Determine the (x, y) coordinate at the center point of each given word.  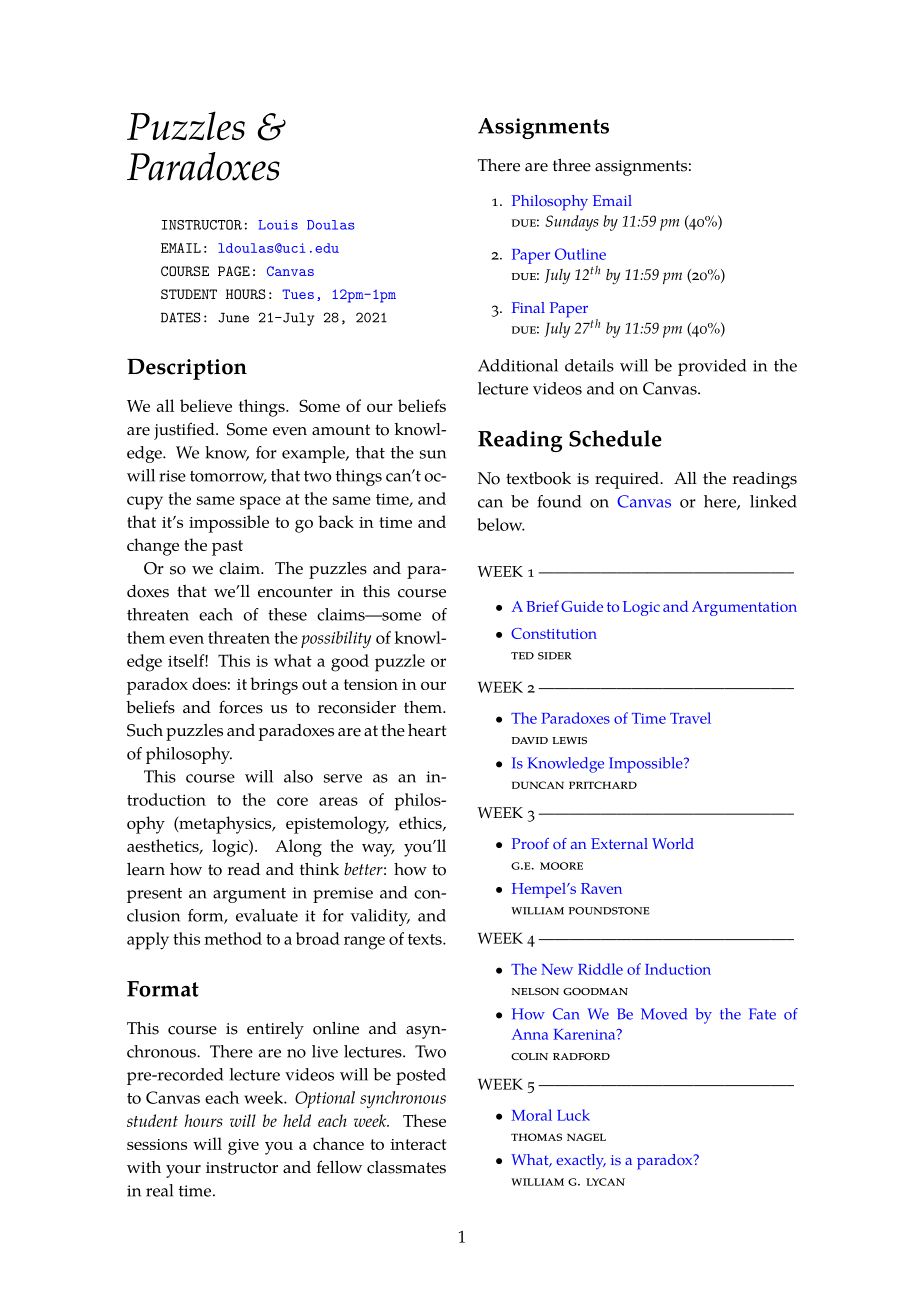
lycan (605, 1182)
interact (418, 1144)
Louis (278, 225)
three (572, 165)
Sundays (571, 223)
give (243, 1147)
